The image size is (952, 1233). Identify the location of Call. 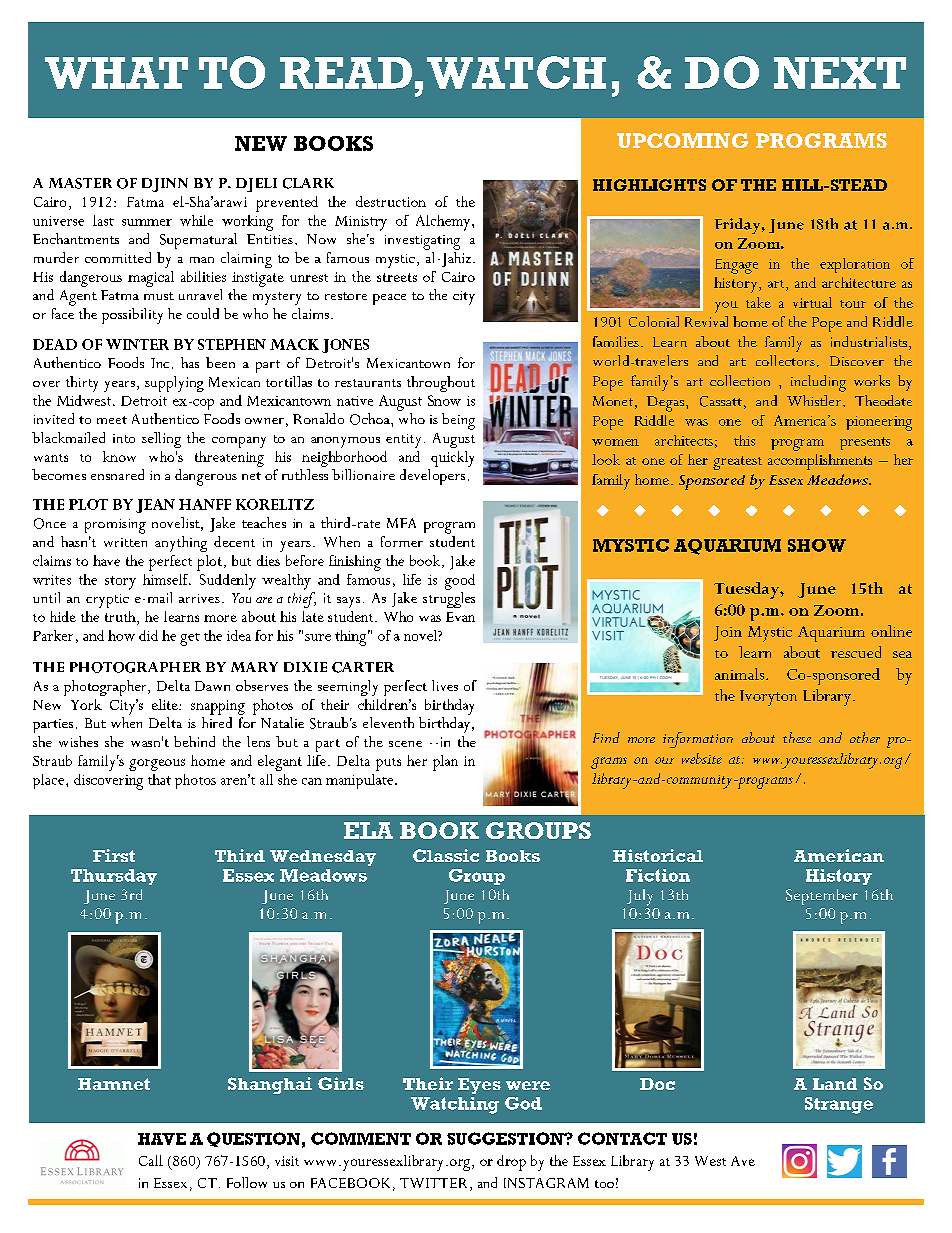
(151, 1160).
